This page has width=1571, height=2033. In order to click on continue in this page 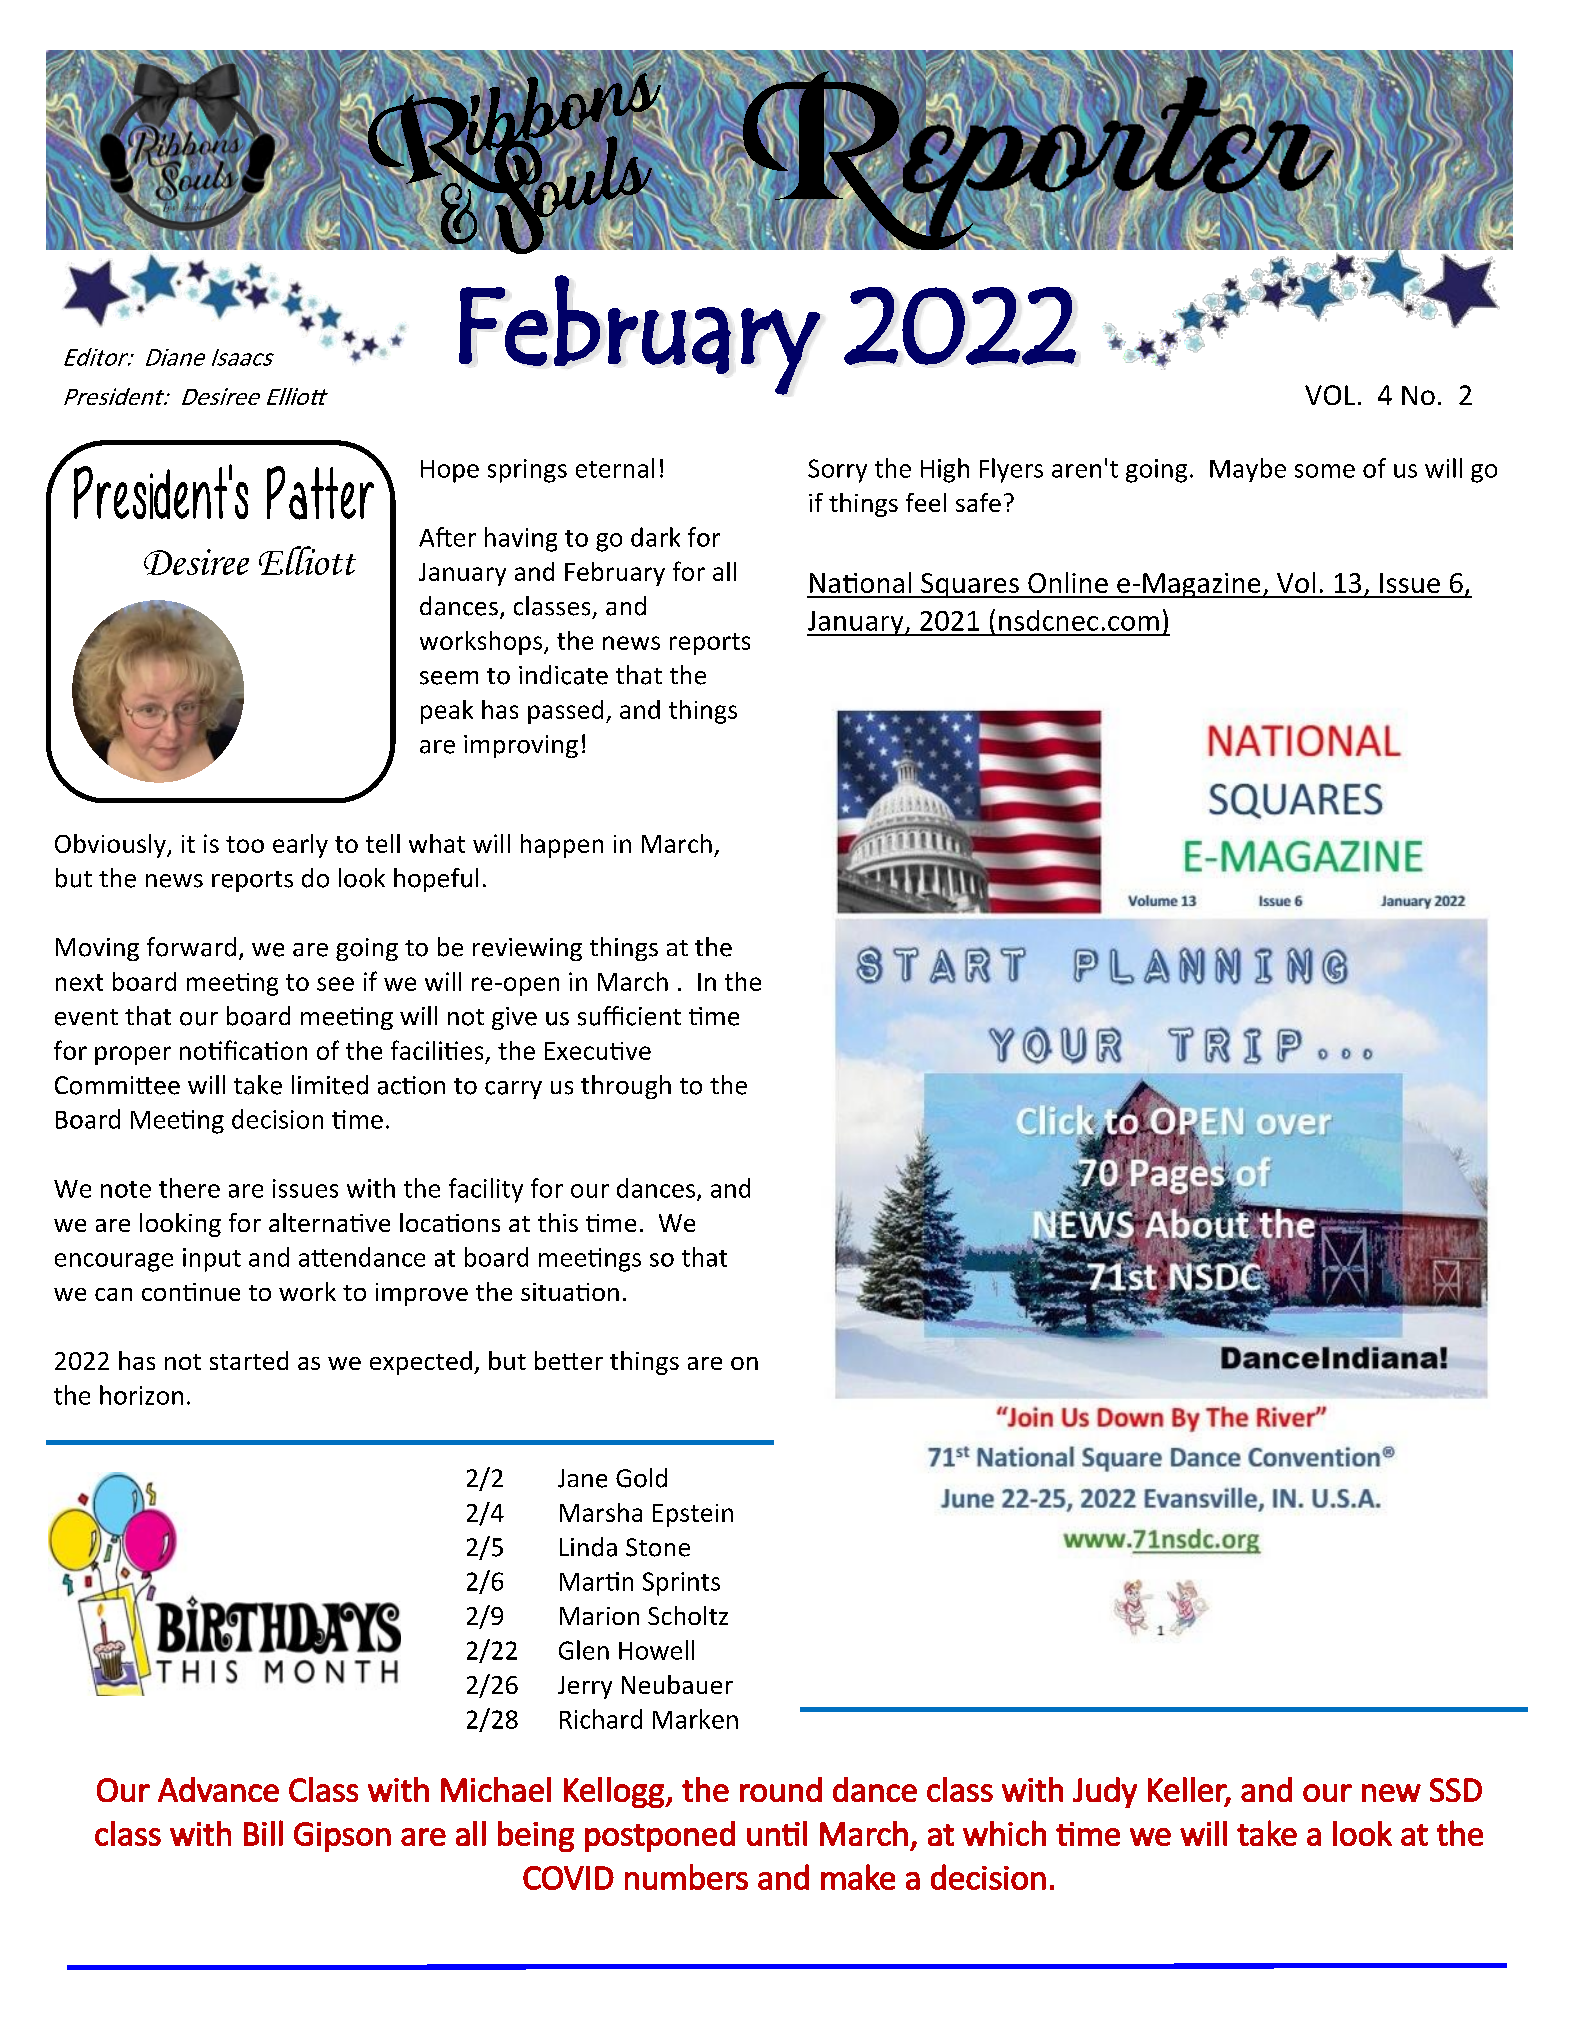, I will do `click(191, 1292)`.
